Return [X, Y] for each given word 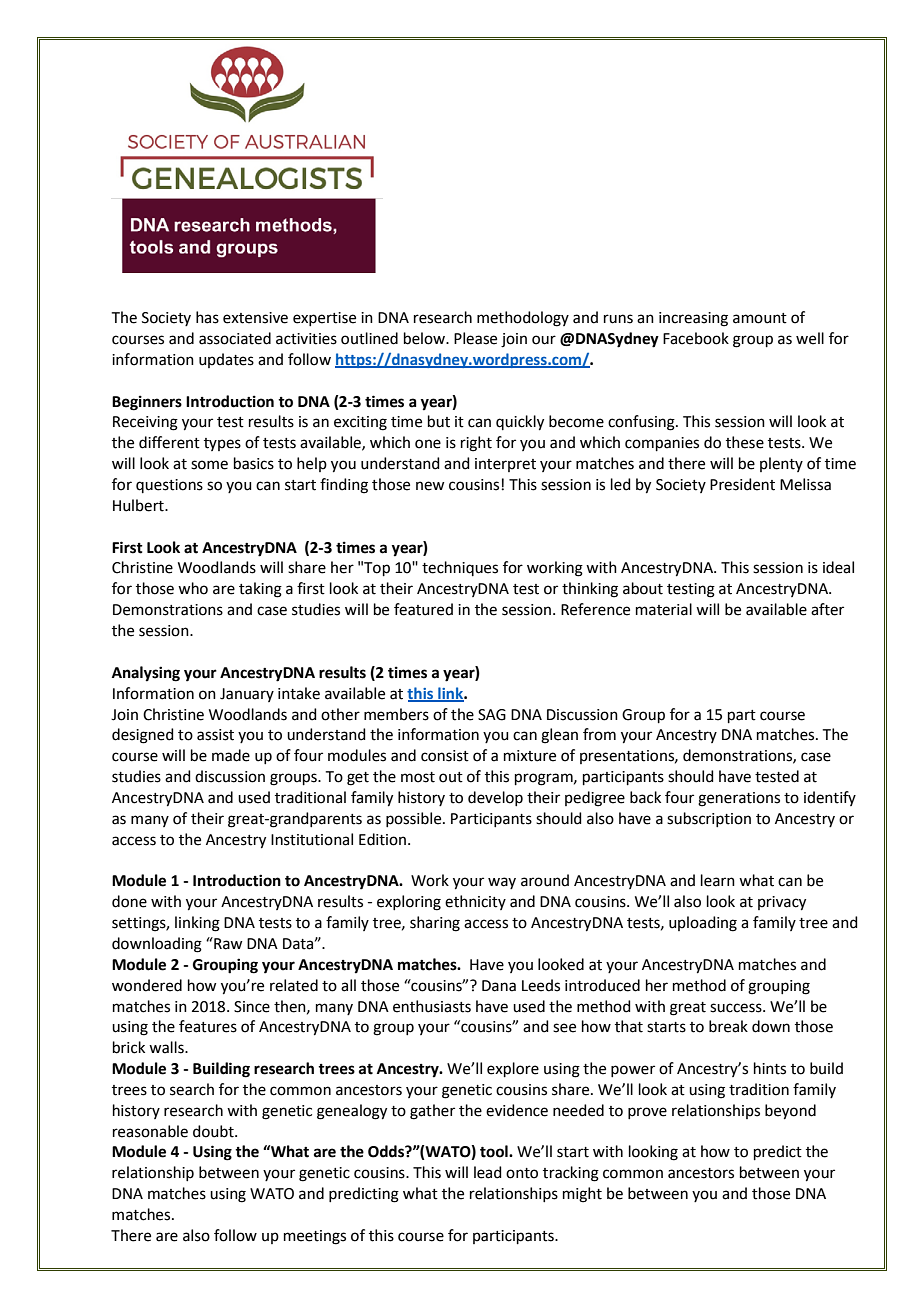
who [193, 588]
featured [423, 609]
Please [475, 338]
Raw [227, 943]
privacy [782, 903]
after [827, 609]
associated [235, 338]
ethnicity [475, 902]
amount [760, 318]
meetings [315, 1237]
